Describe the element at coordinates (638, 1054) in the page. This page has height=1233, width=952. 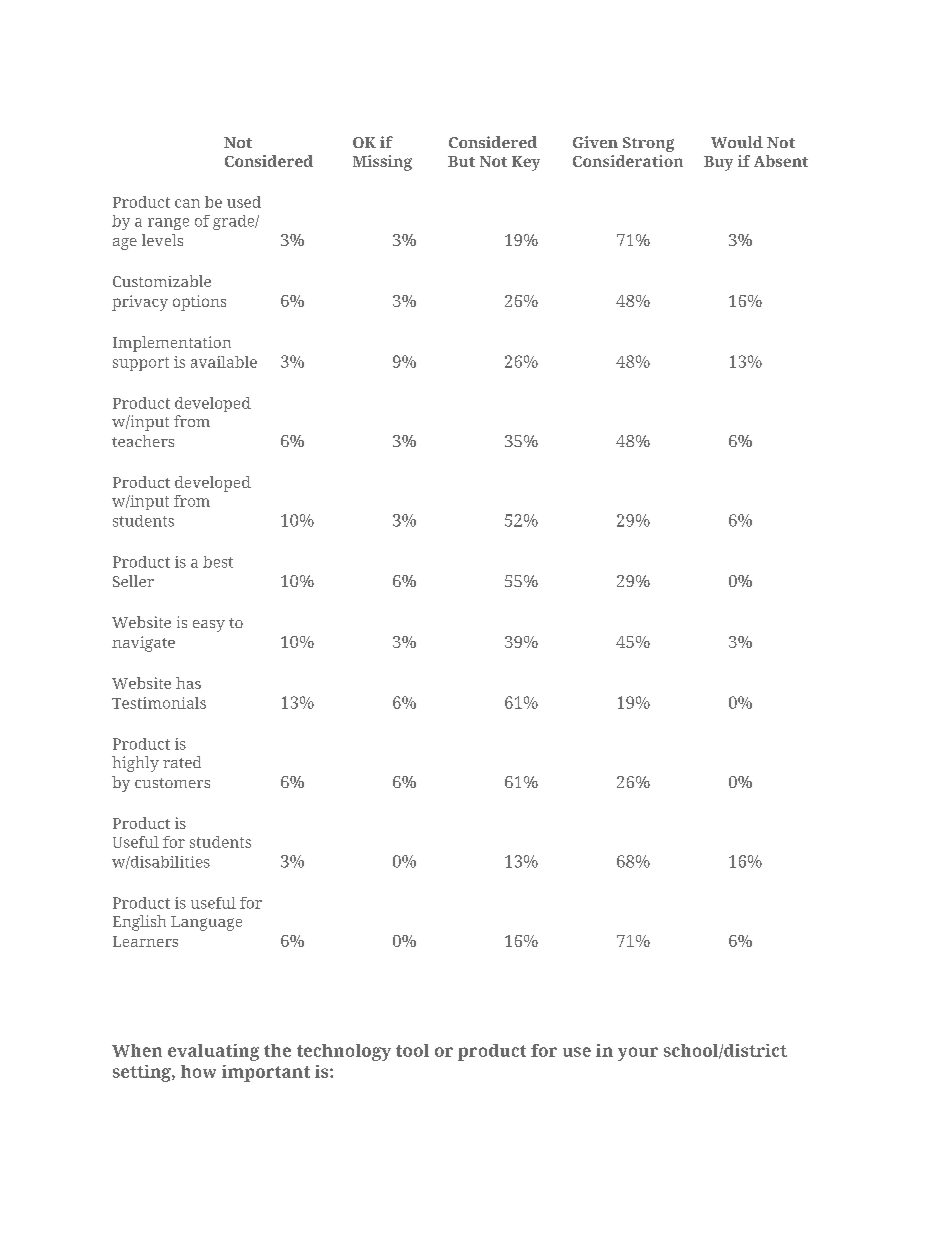
I see `your` at that location.
